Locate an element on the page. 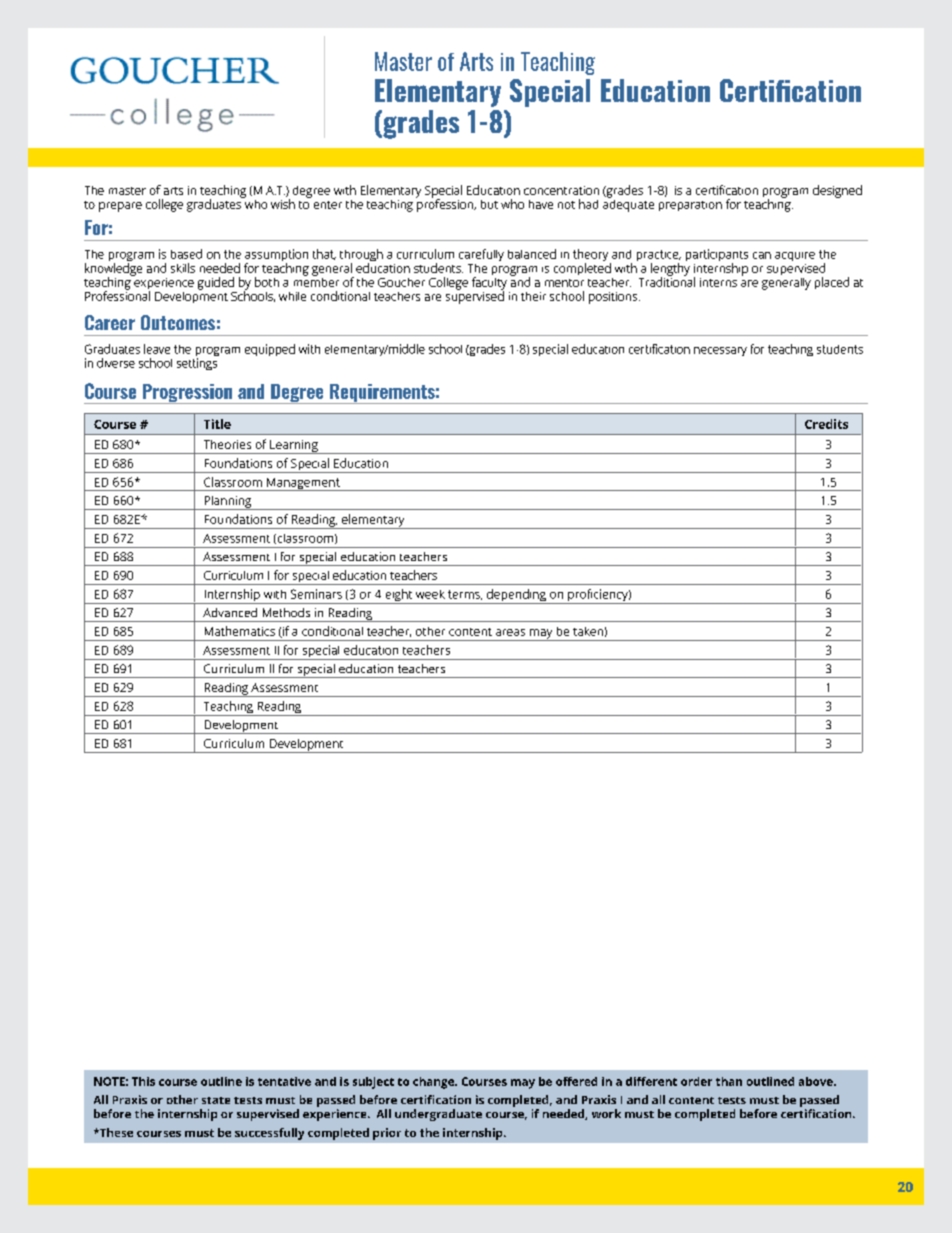 Image resolution: width=952 pixels, height=1233 pixels. areas is located at coordinates (510, 632).
